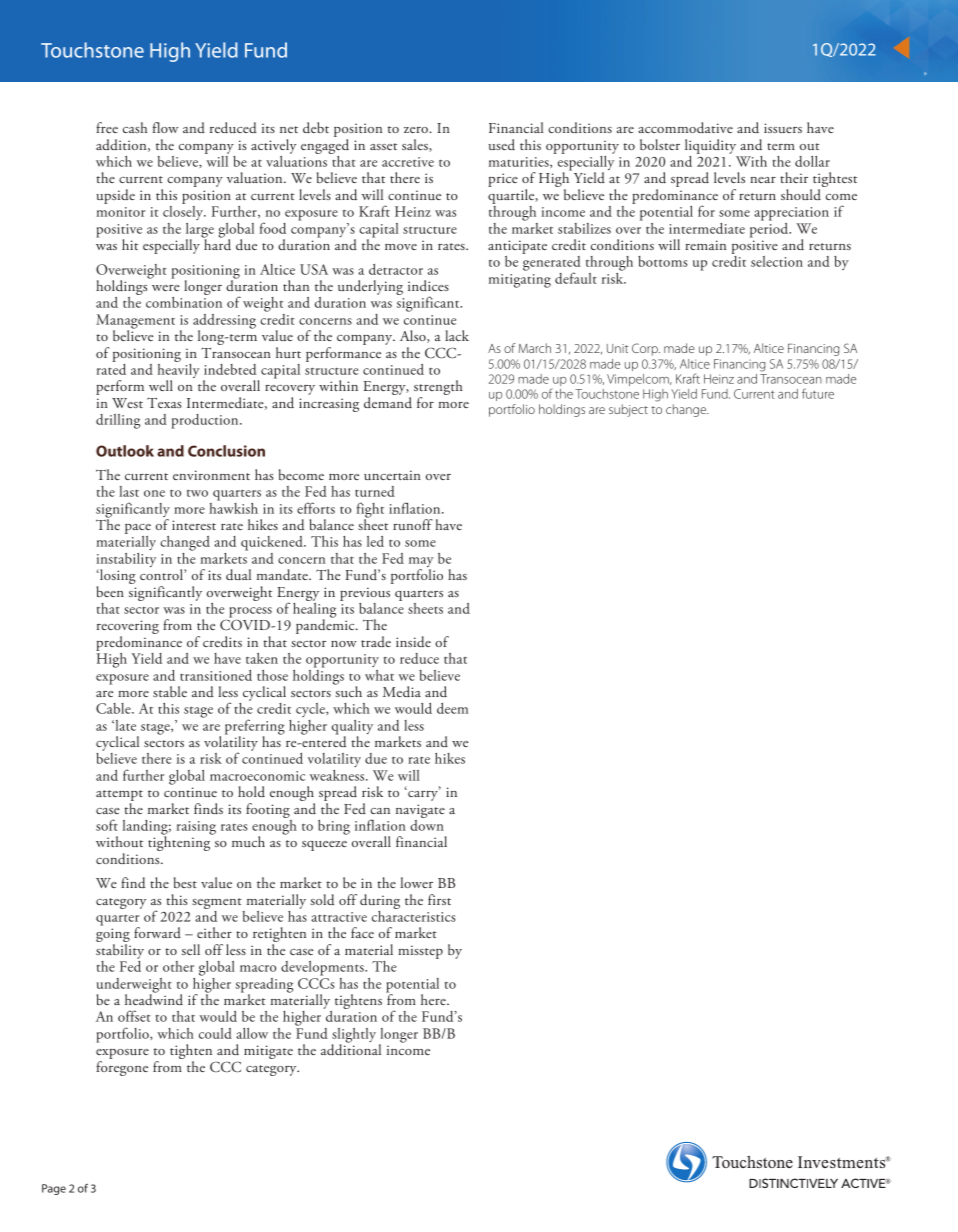  Describe the element at coordinates (54, 1189) in the image. I see `Page` at that location.
